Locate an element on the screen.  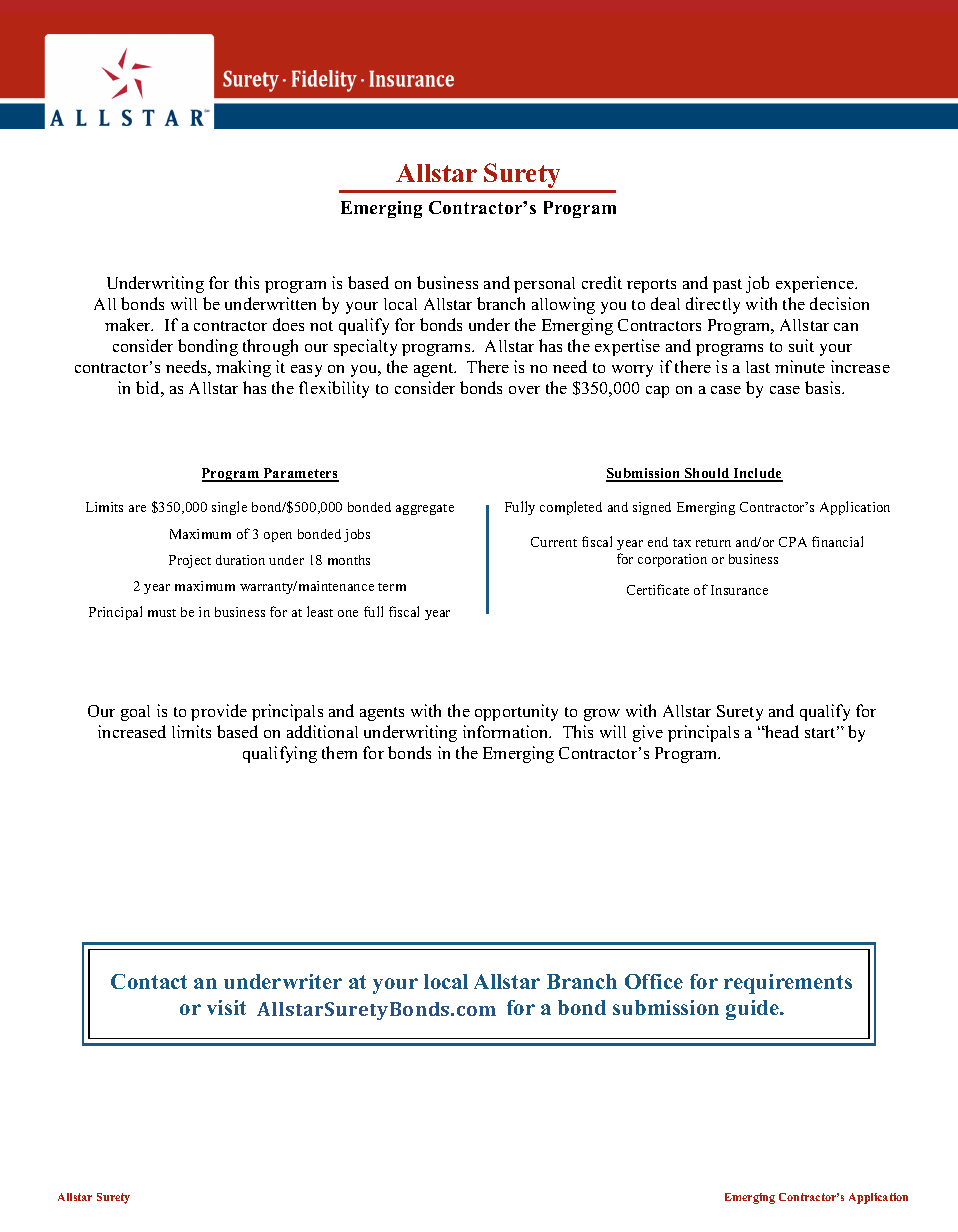
must is located at coordinates (162, 613).
